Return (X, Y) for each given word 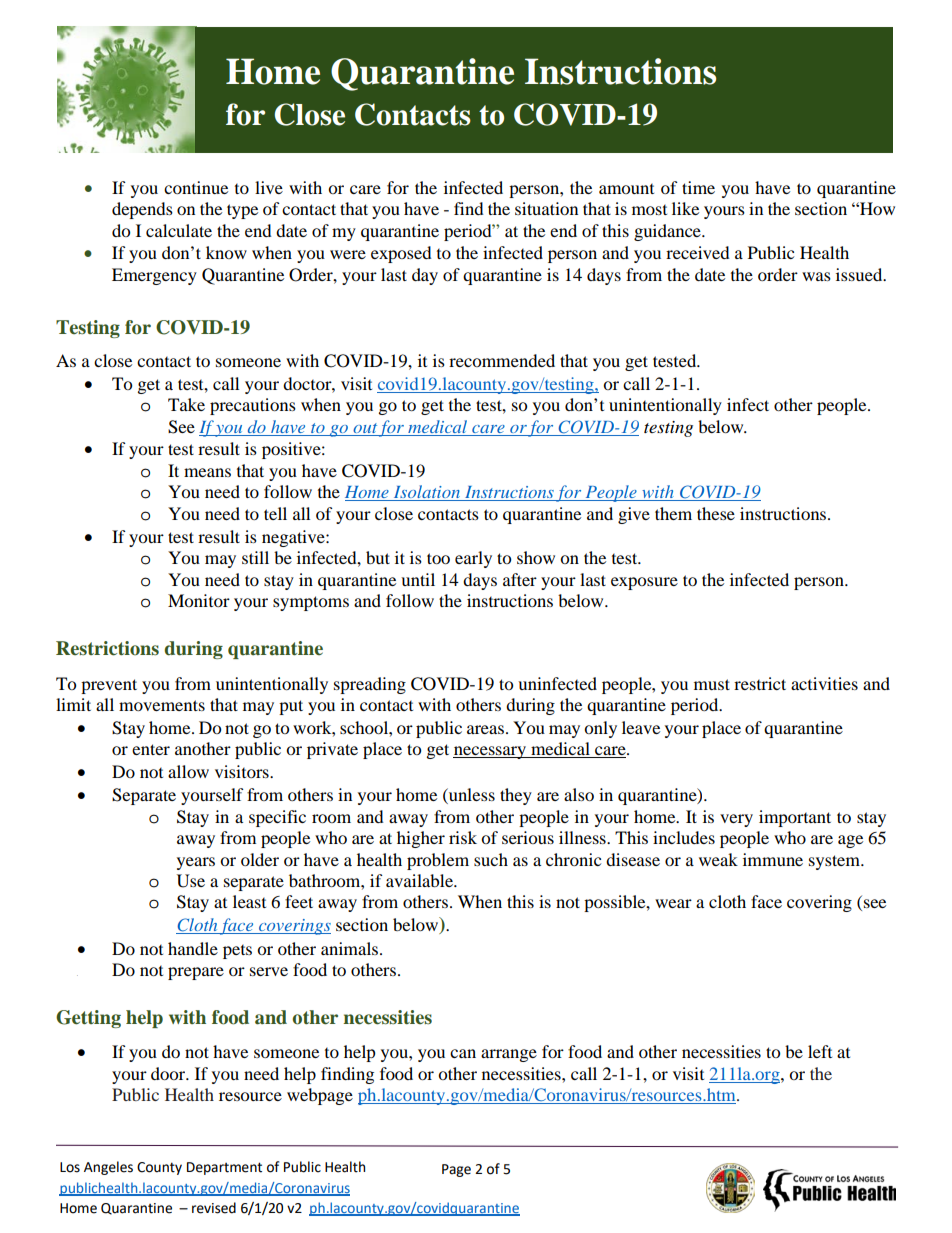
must (712, 684)
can (463, 1053)
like (685, 208)
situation (546, 208)
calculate (179, 230)
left (820, 1051)
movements (162, 705)
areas (485, 729)
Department (224, 1168)
